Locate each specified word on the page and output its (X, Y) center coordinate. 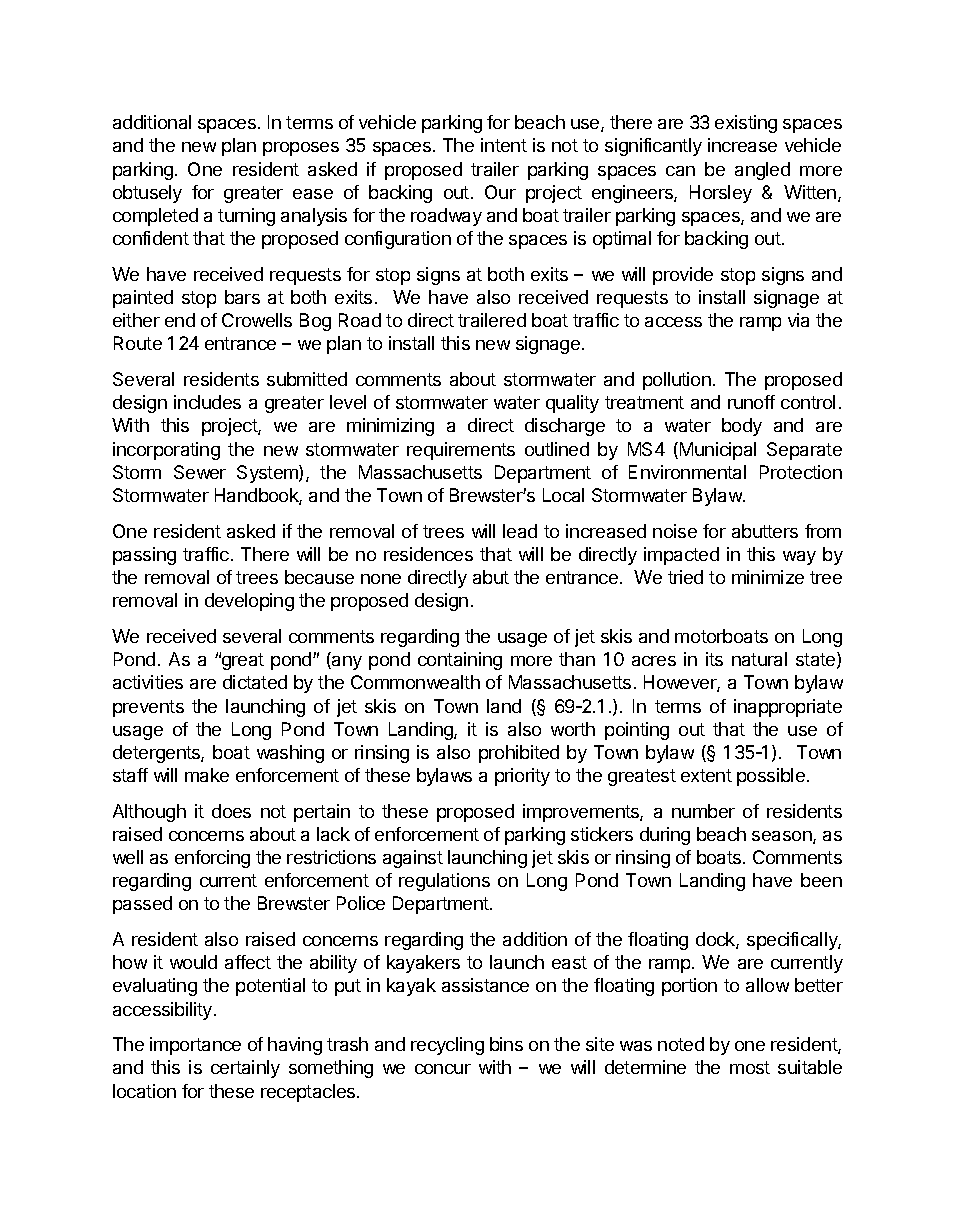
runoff (751, 402)
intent (504, 145)
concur (443, 1069)
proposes (301, 149)
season (783, 837)
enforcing (212, 859)
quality (572, 404)
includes (207, 402)
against (413, 859)
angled (762, 171)
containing (460, 661)
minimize (768, 577)
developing (249, 602)
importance (195, 1046)
